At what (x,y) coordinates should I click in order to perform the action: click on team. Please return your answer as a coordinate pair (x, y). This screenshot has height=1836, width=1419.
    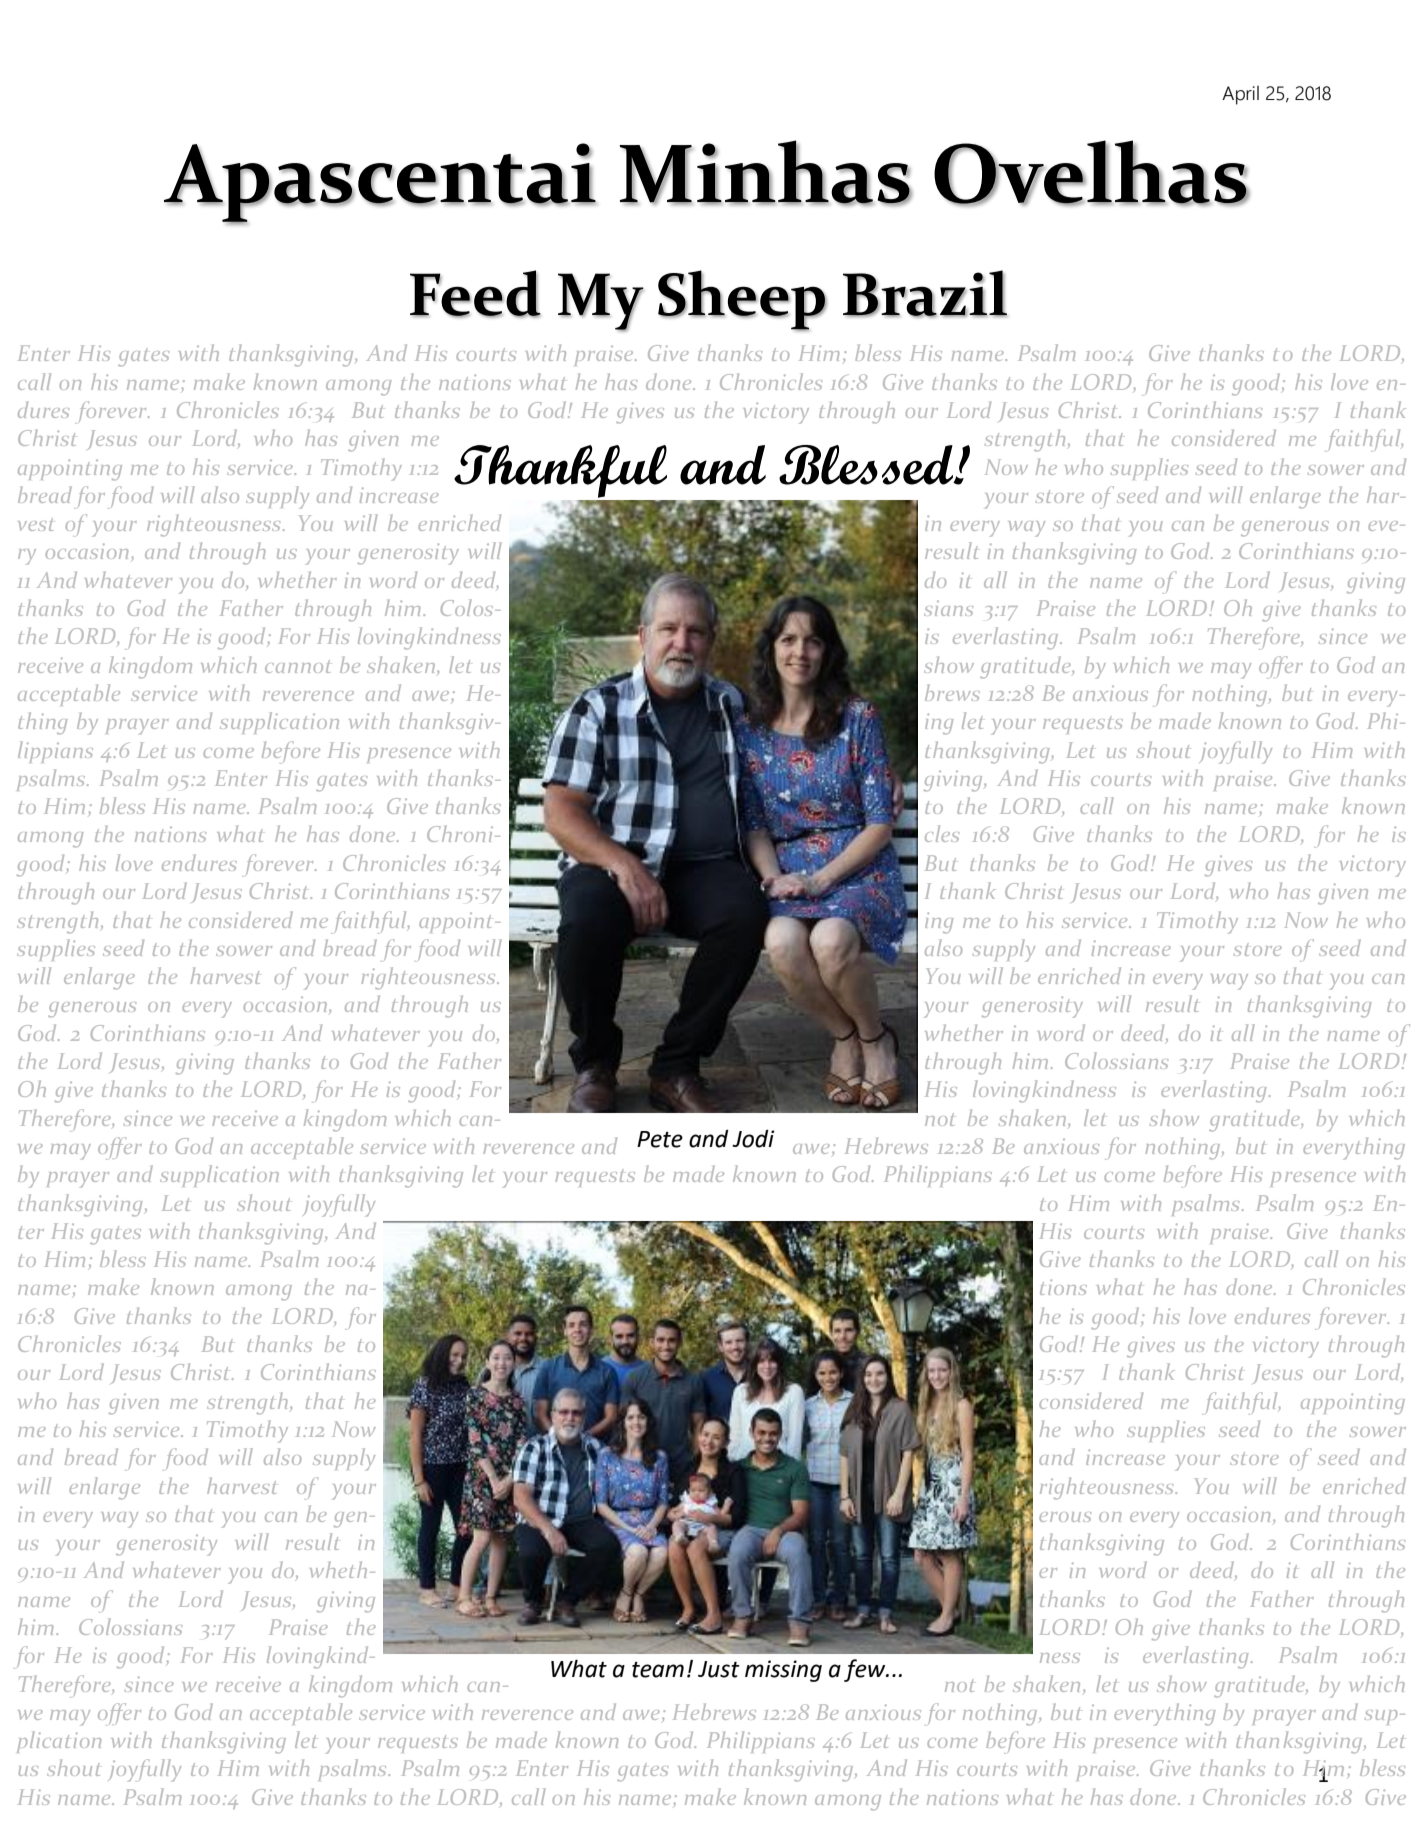
    Looking at the image, I should click on (658, 1670).
